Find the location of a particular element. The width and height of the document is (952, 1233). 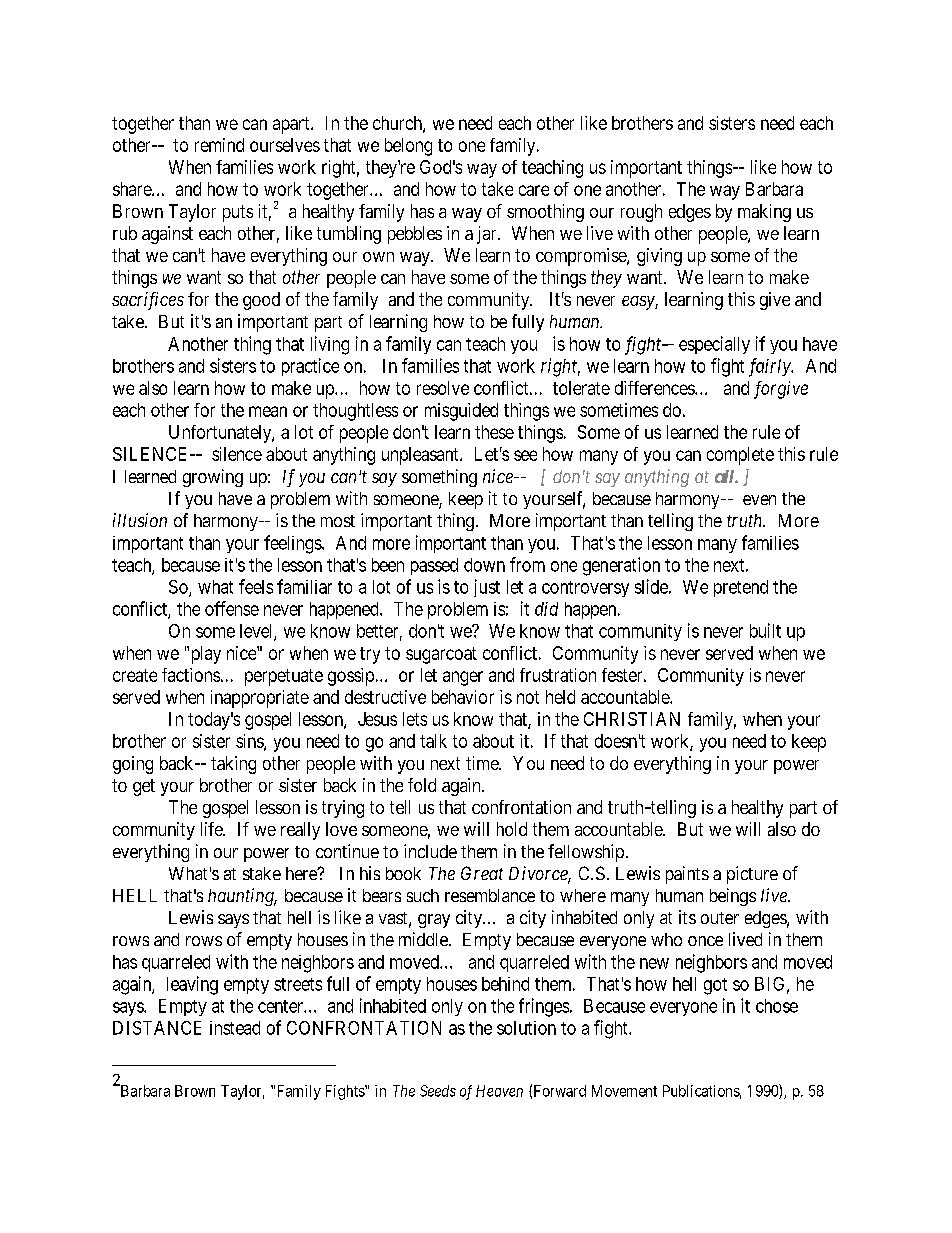

remind is located at coordinates (219, 145).
